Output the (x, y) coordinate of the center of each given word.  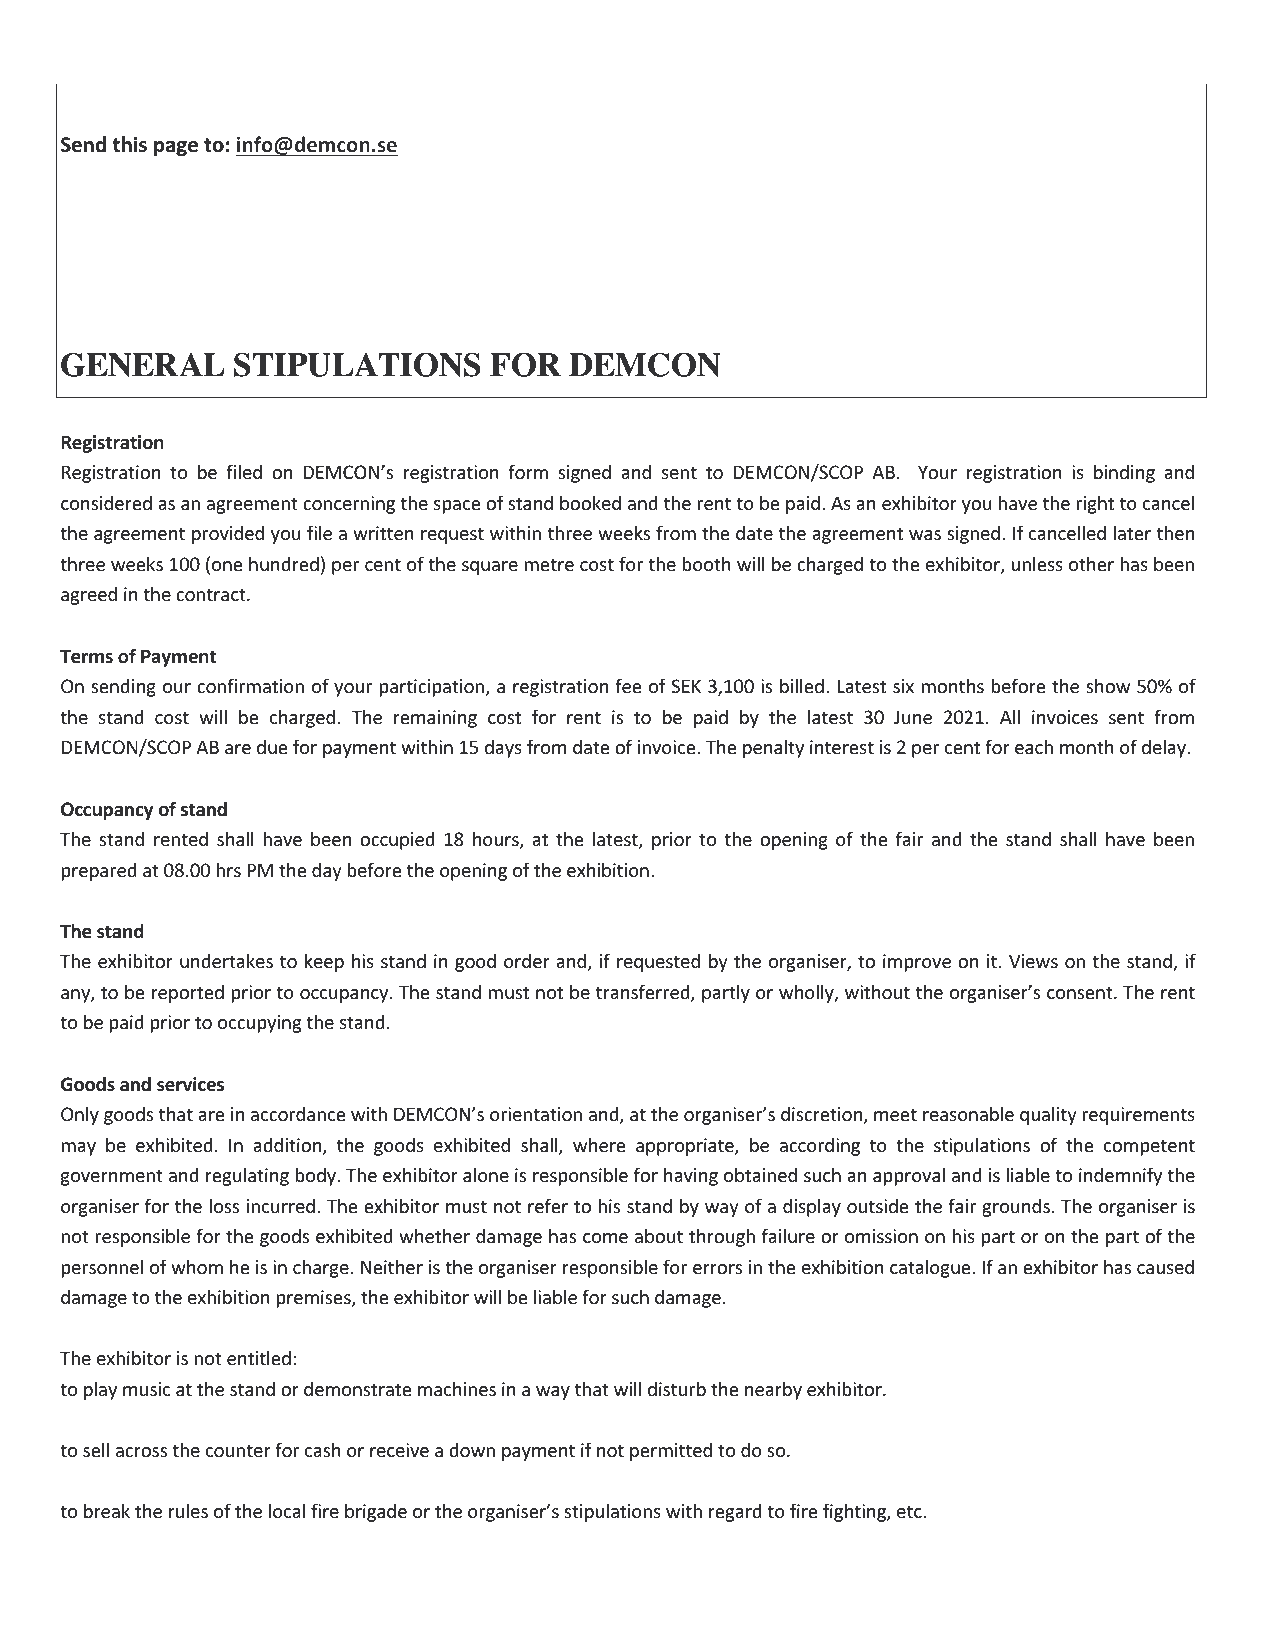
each (1034, 746)
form (528, 471)
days (503, 748)
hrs (229, 869)
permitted (671, 1451)
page (176, 148)
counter (238, 1450)
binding (1124, 473)
